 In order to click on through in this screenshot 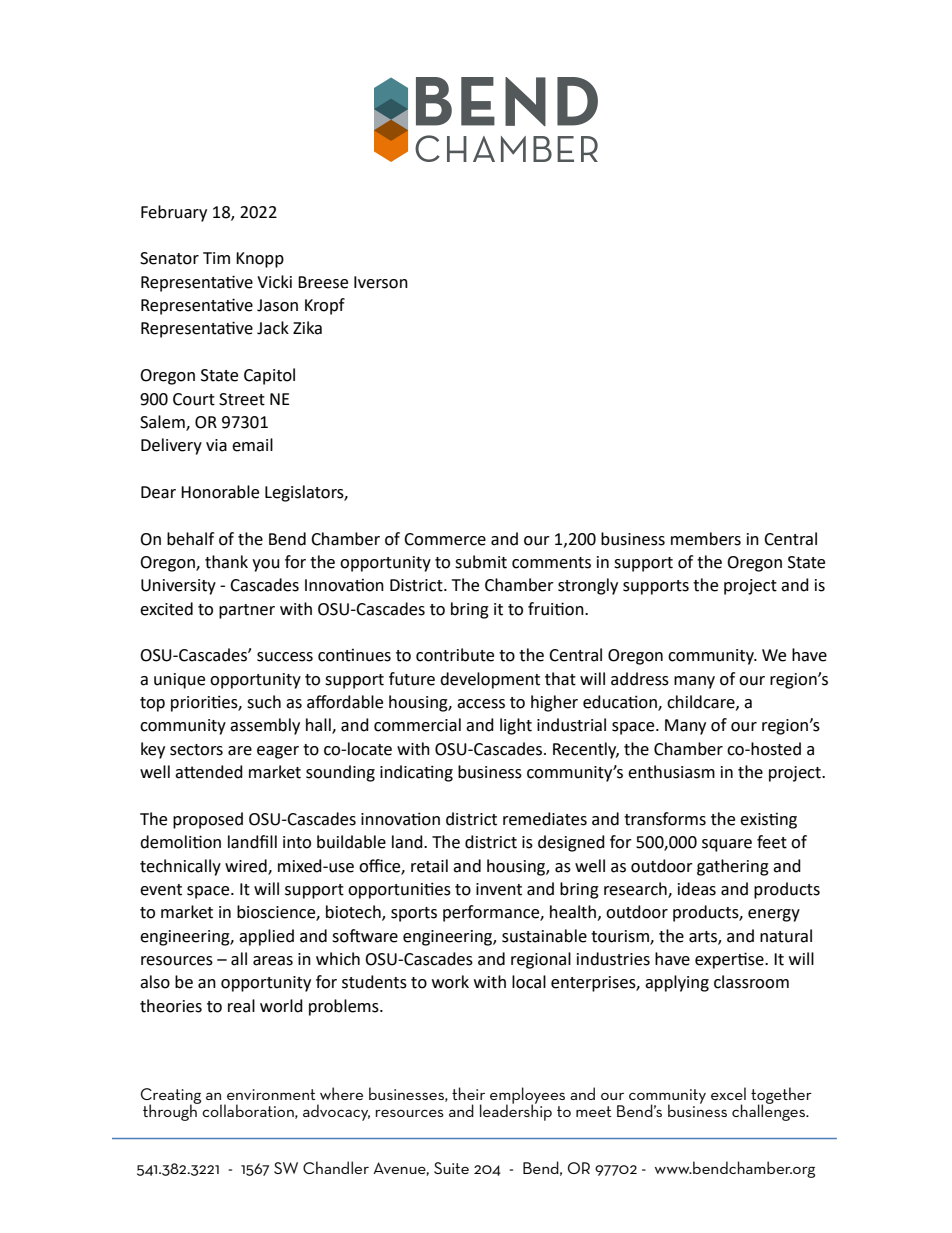, I will do `click(171, 1112)`.
